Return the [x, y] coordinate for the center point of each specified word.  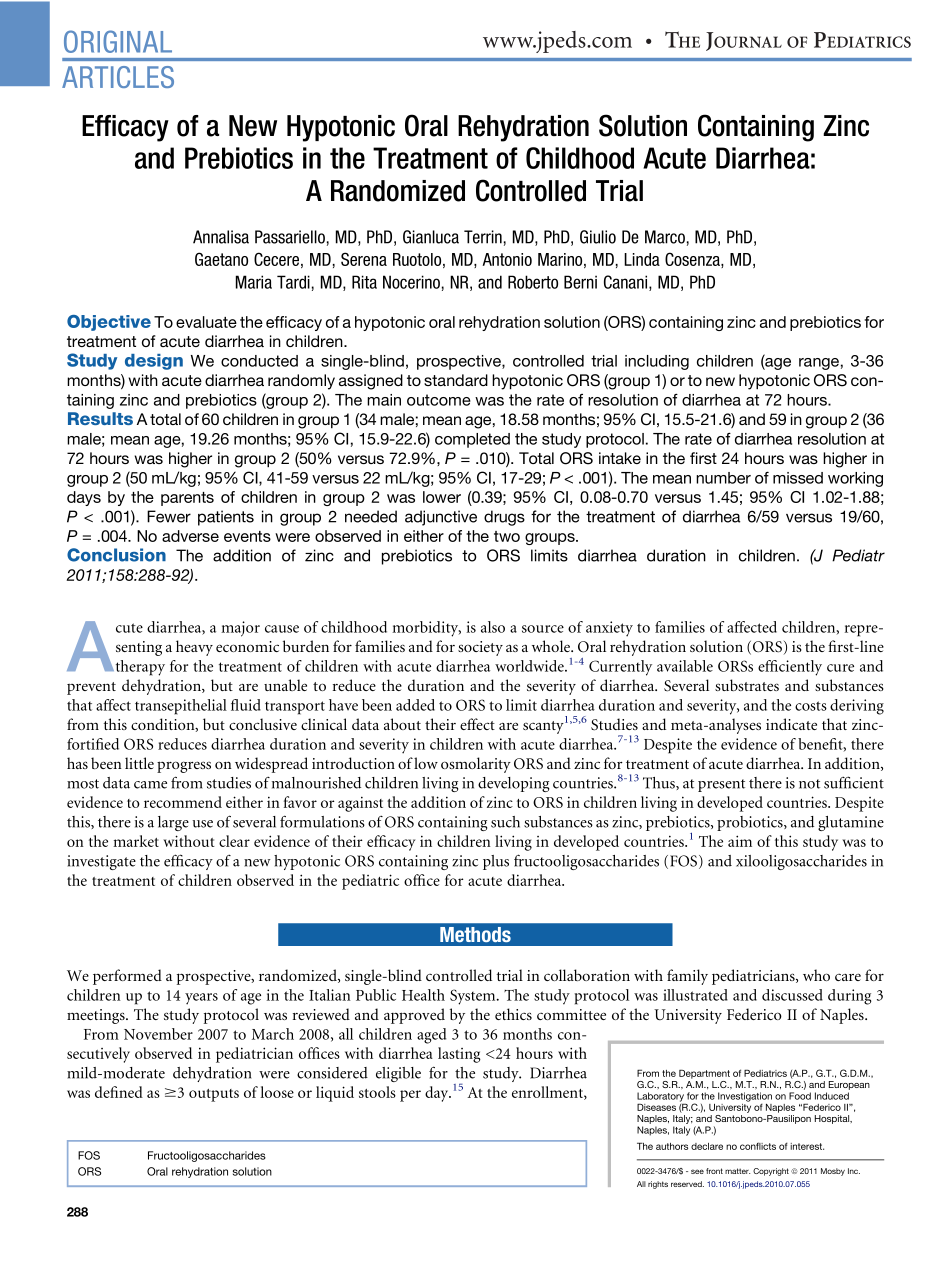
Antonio [507, 259]
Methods [475, 934]
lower [442, 497]
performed [127, 977]
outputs [214, 1095]
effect [477, 724]
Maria [254, 282]
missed [798, 478]
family [687, 977]
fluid [246, 705]
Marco [665, 237]
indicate [791, 724]
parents [187, 499]
